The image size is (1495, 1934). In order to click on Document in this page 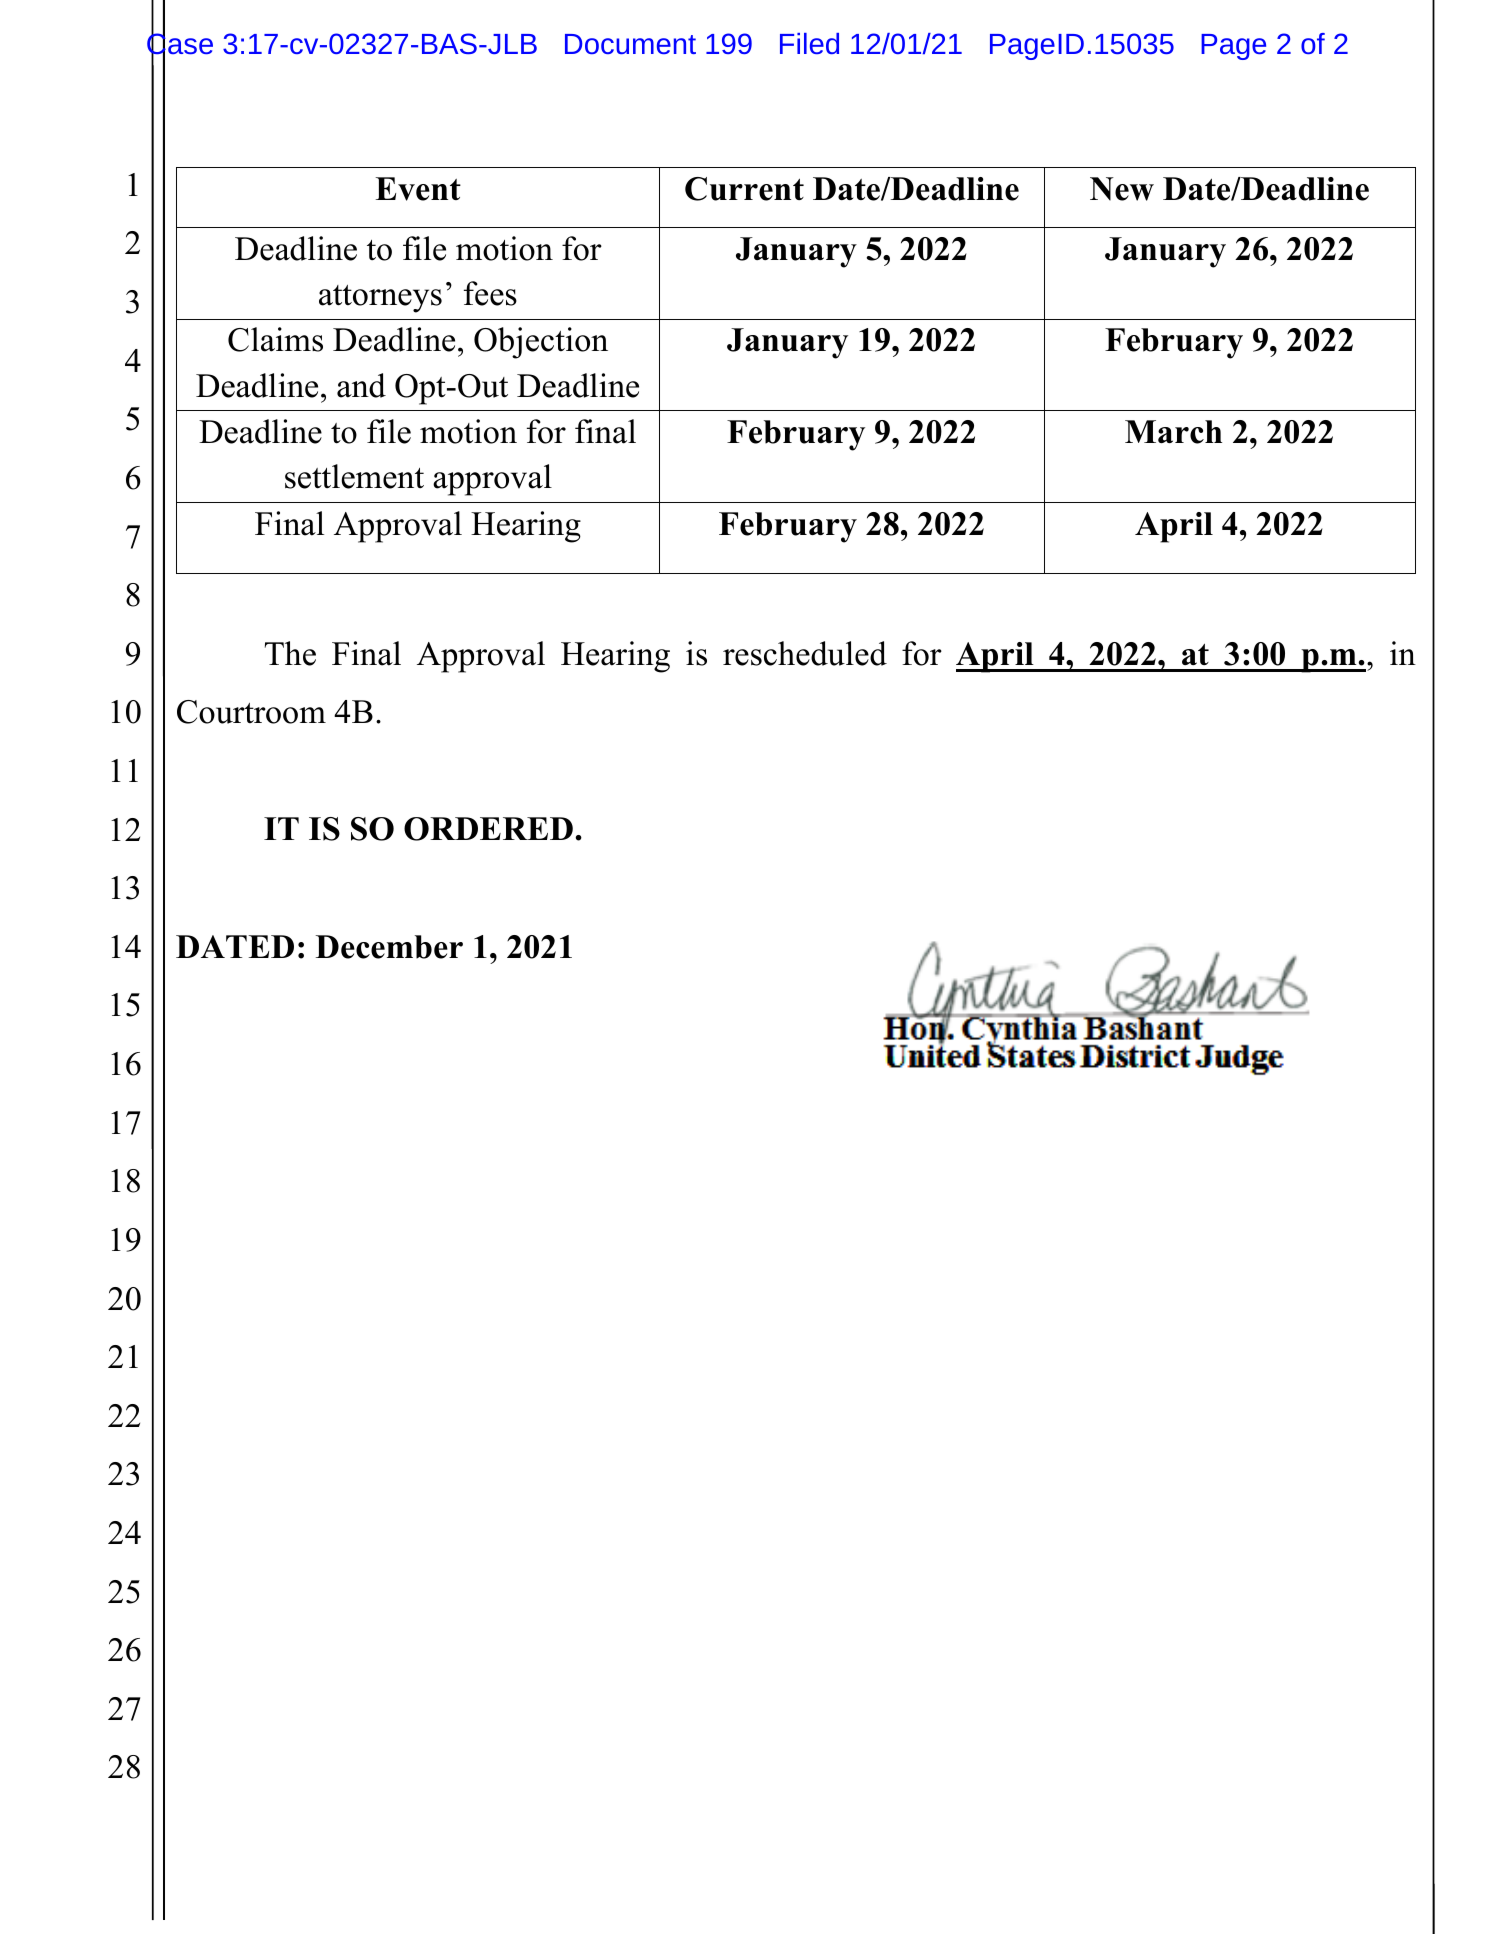, I will do `click(630, 44)`.
